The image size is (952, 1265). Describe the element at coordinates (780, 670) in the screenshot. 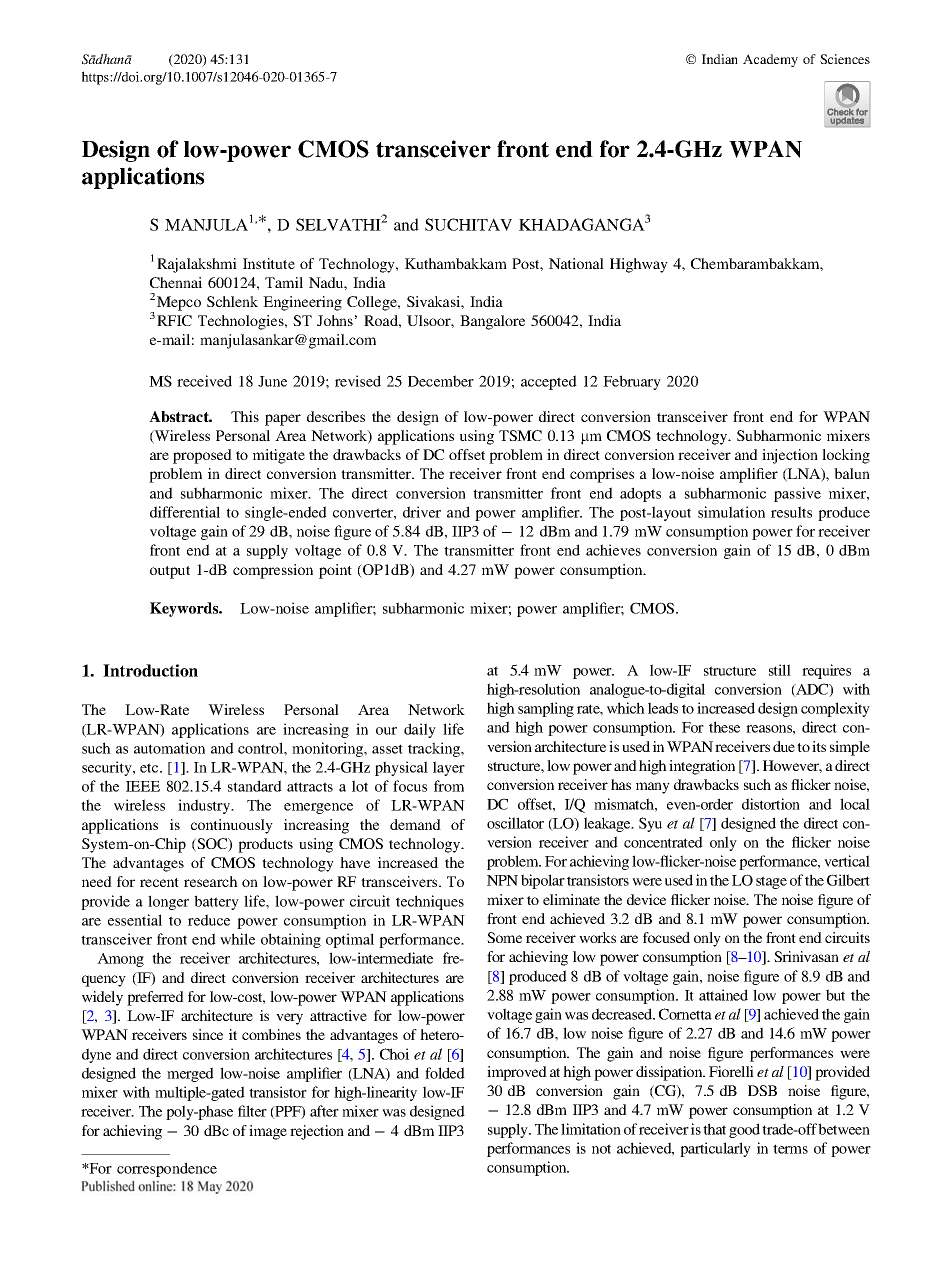

I see `still` at that location.
